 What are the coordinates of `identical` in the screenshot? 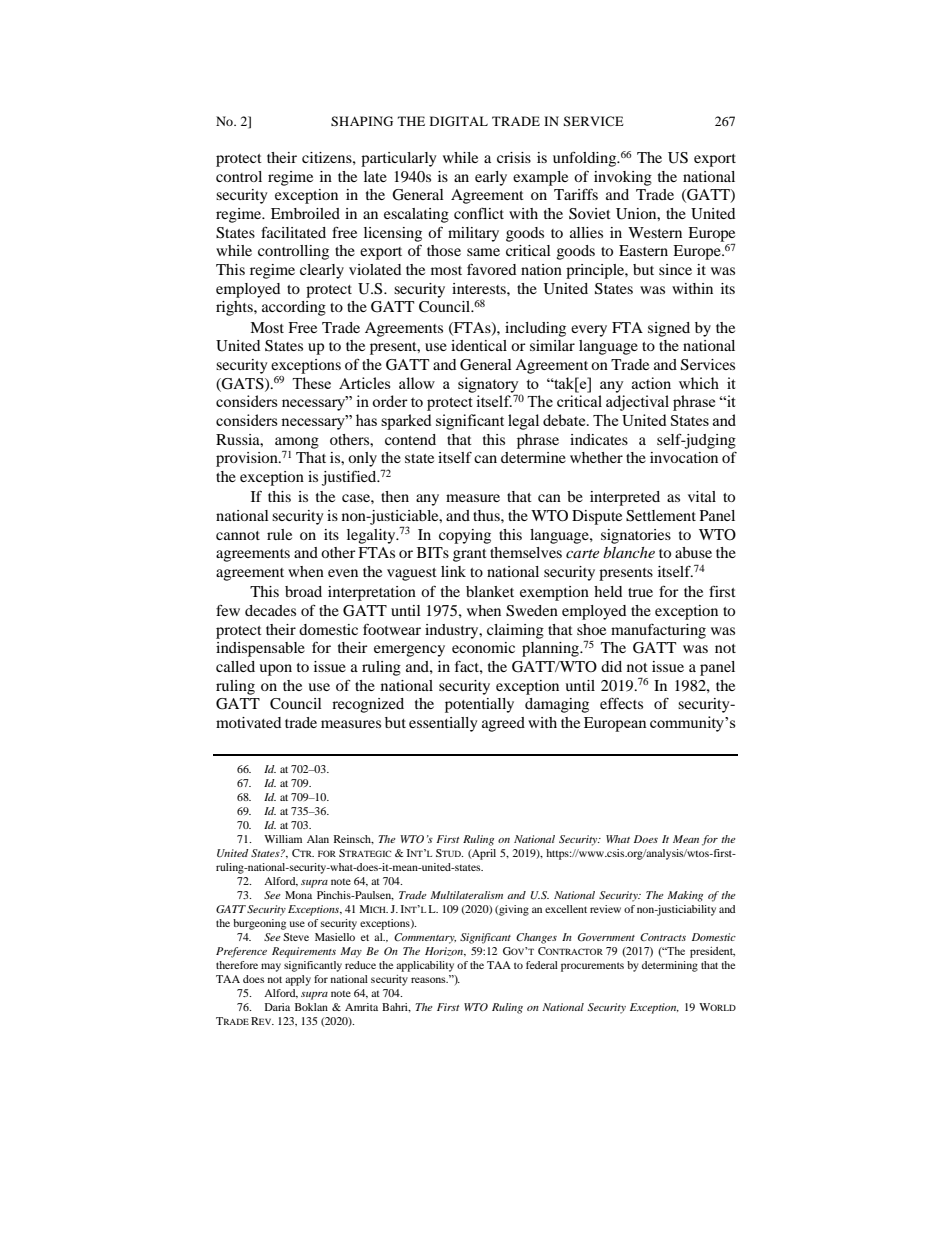 It's located at (479, 345).
